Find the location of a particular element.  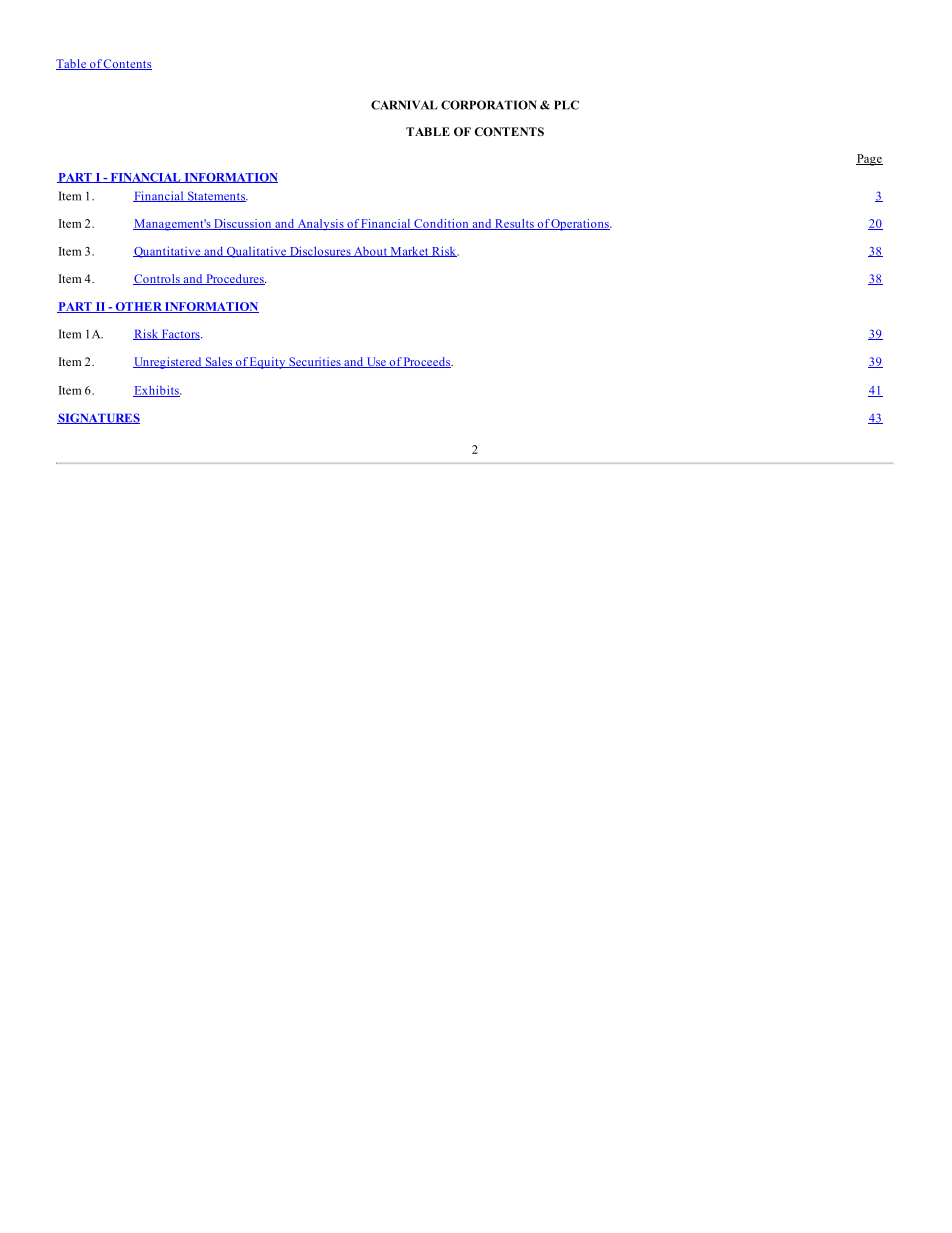

Proceeds is located at coordinates (427, 362).
